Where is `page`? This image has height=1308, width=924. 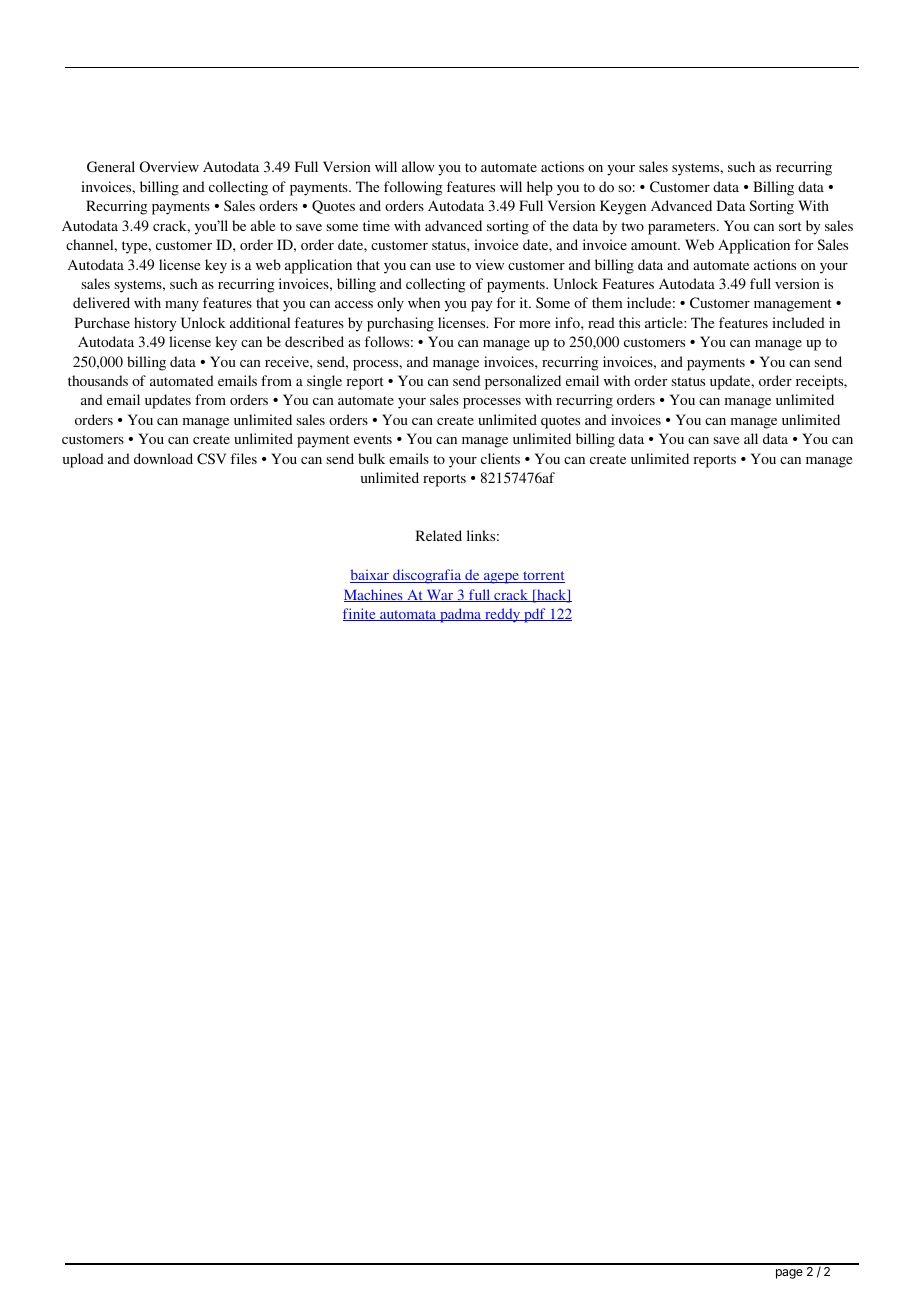 page is located at coordinates (789, 1274).
